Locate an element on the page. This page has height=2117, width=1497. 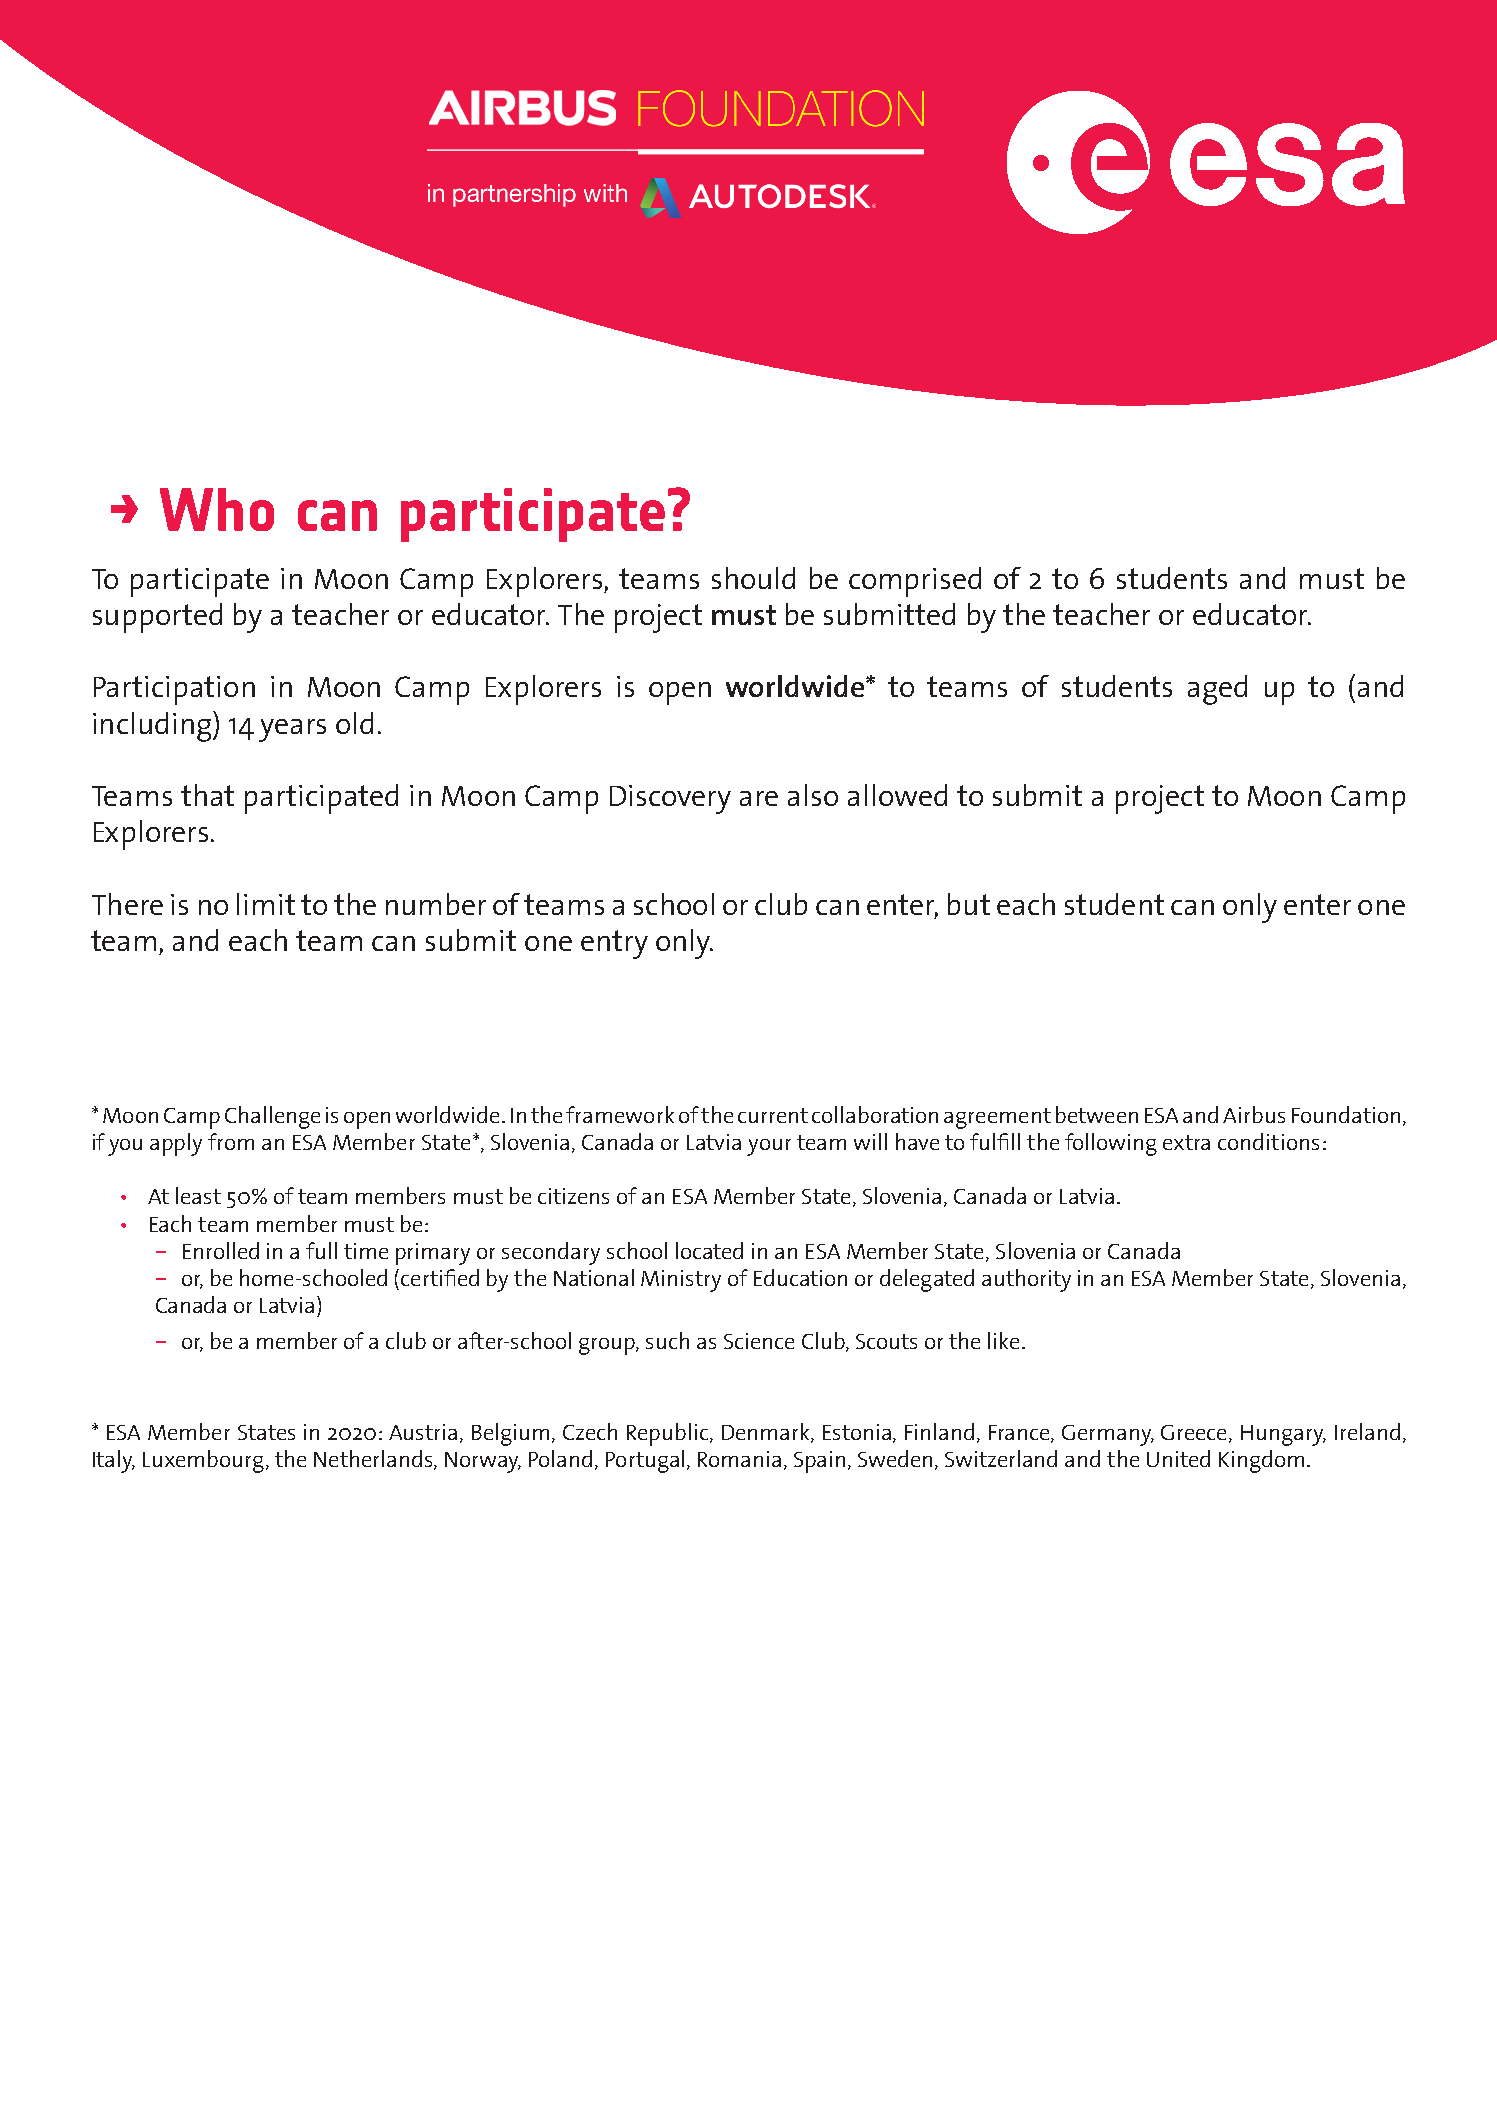
from is located at coordinates (231, 1141).
